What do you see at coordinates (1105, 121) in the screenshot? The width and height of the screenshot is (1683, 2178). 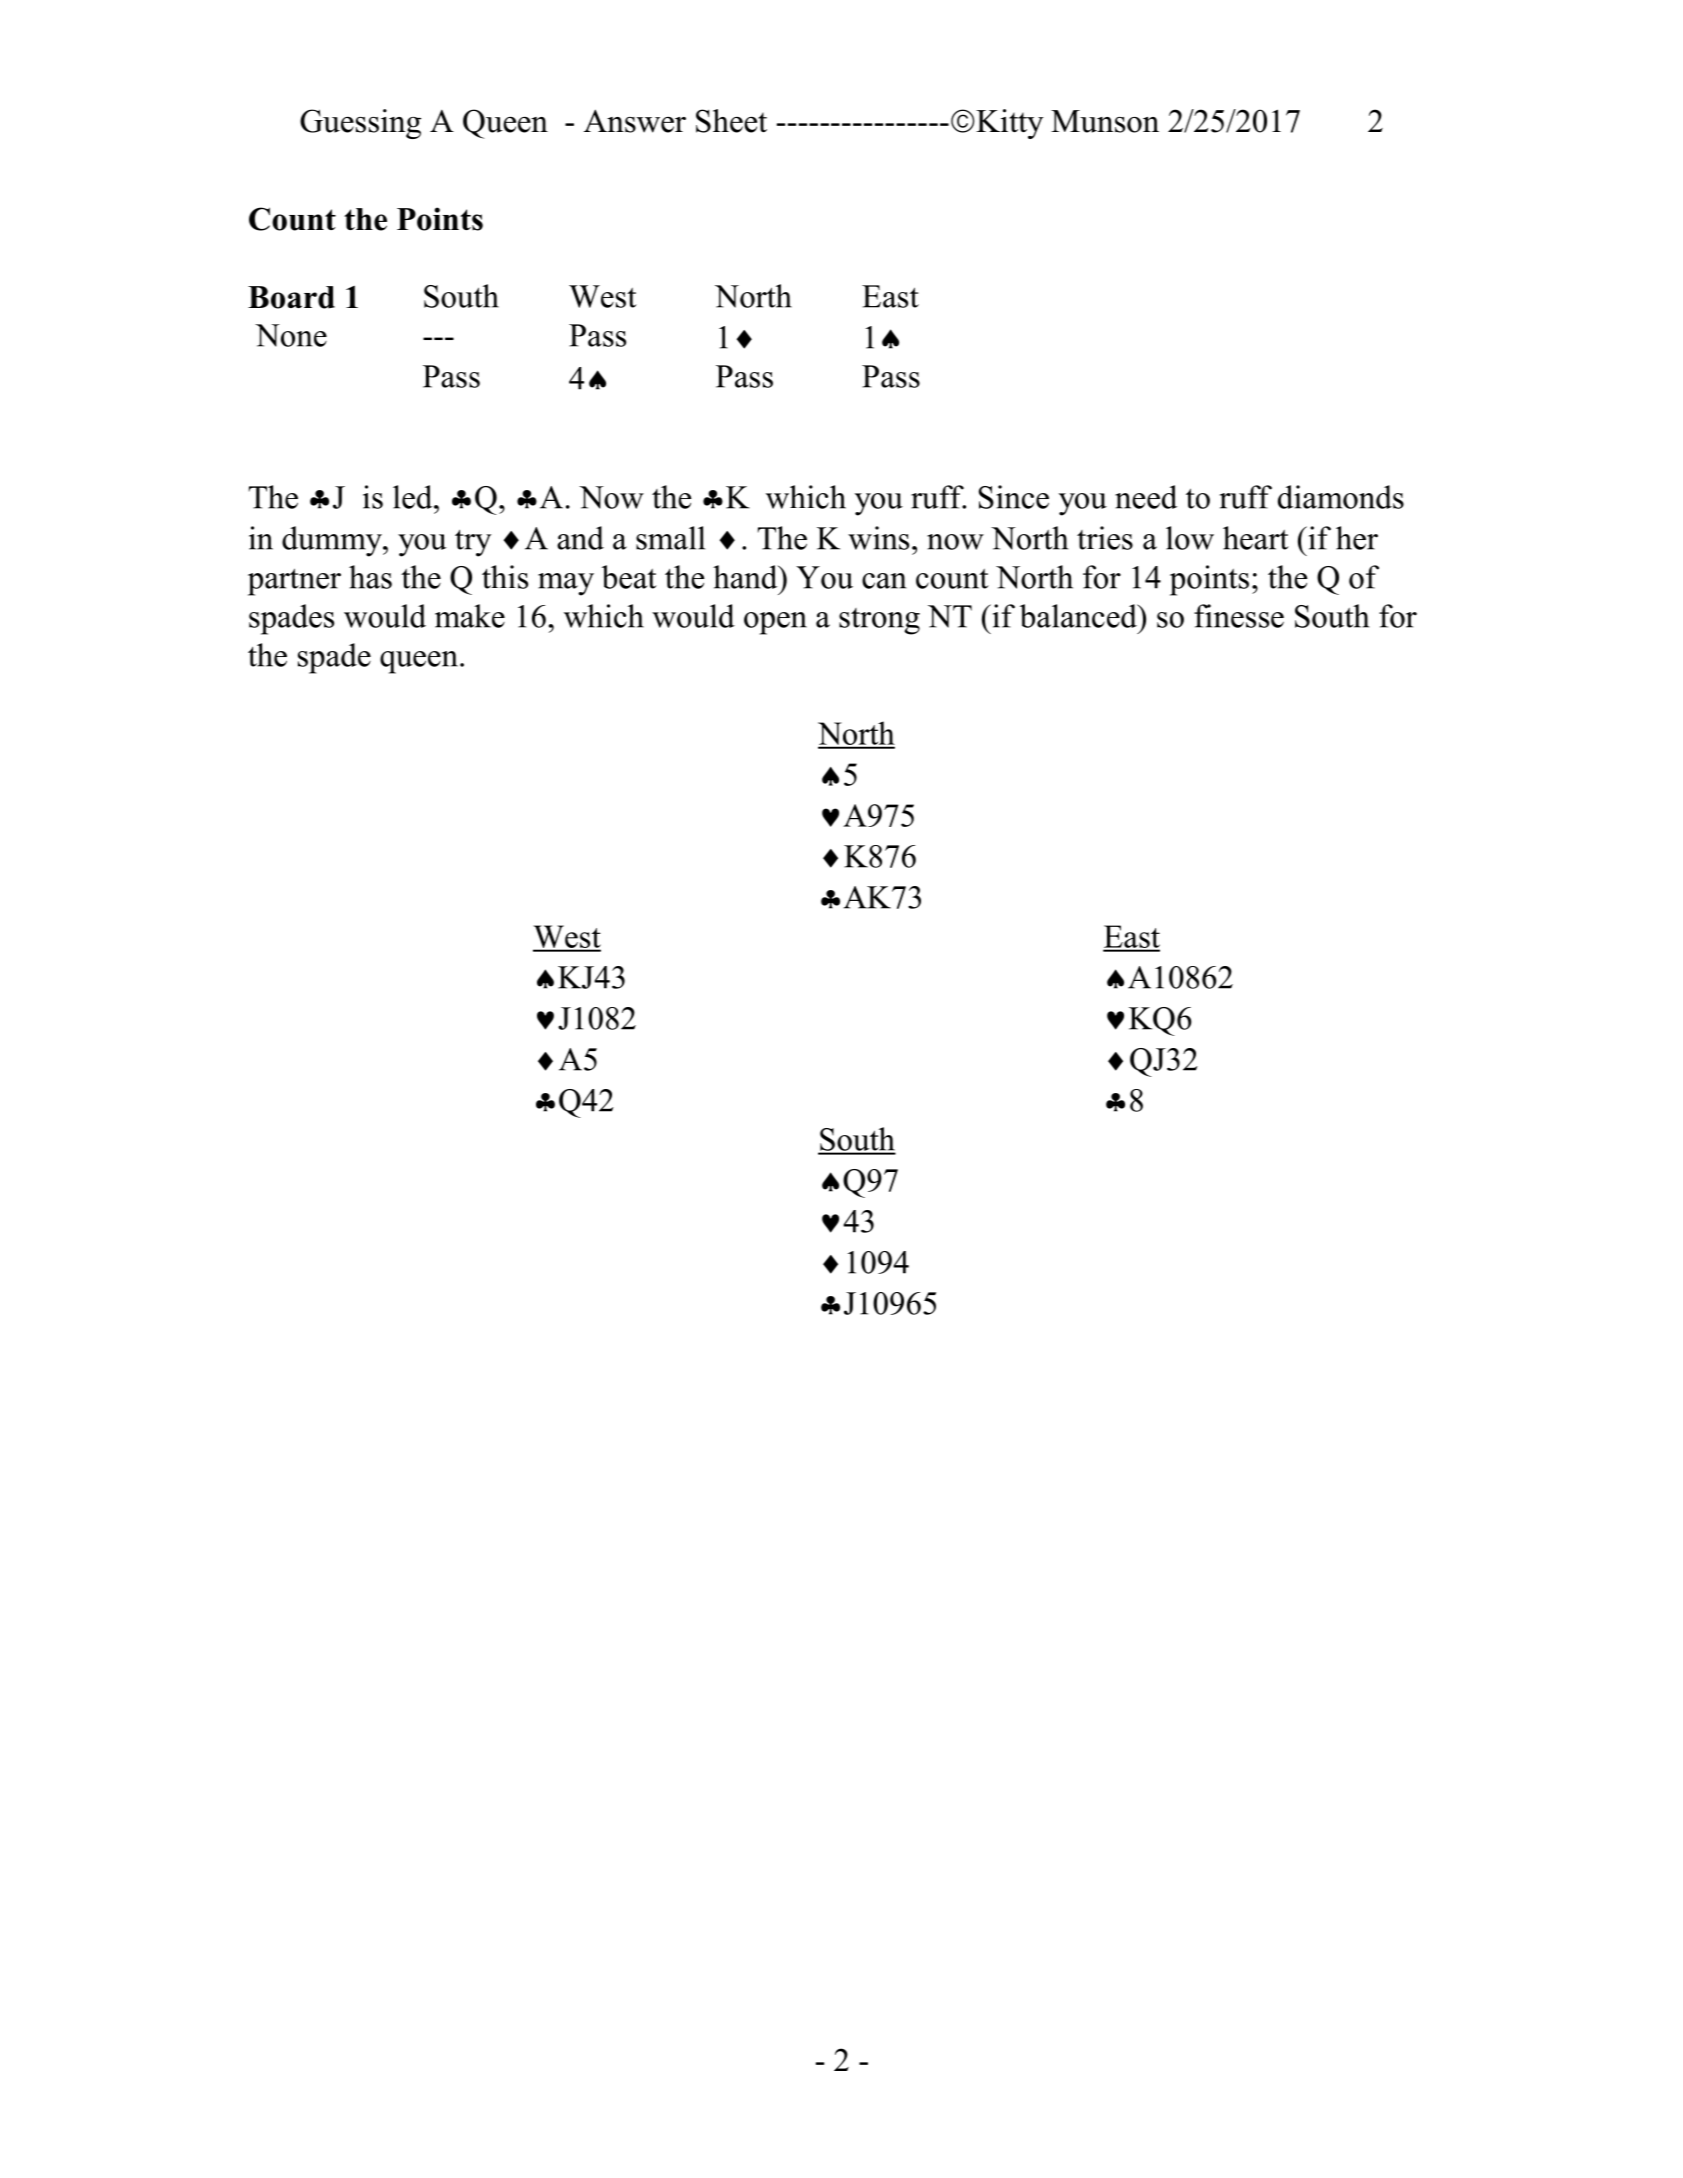 I see `Munson` at bounding box center [1105, 121].
